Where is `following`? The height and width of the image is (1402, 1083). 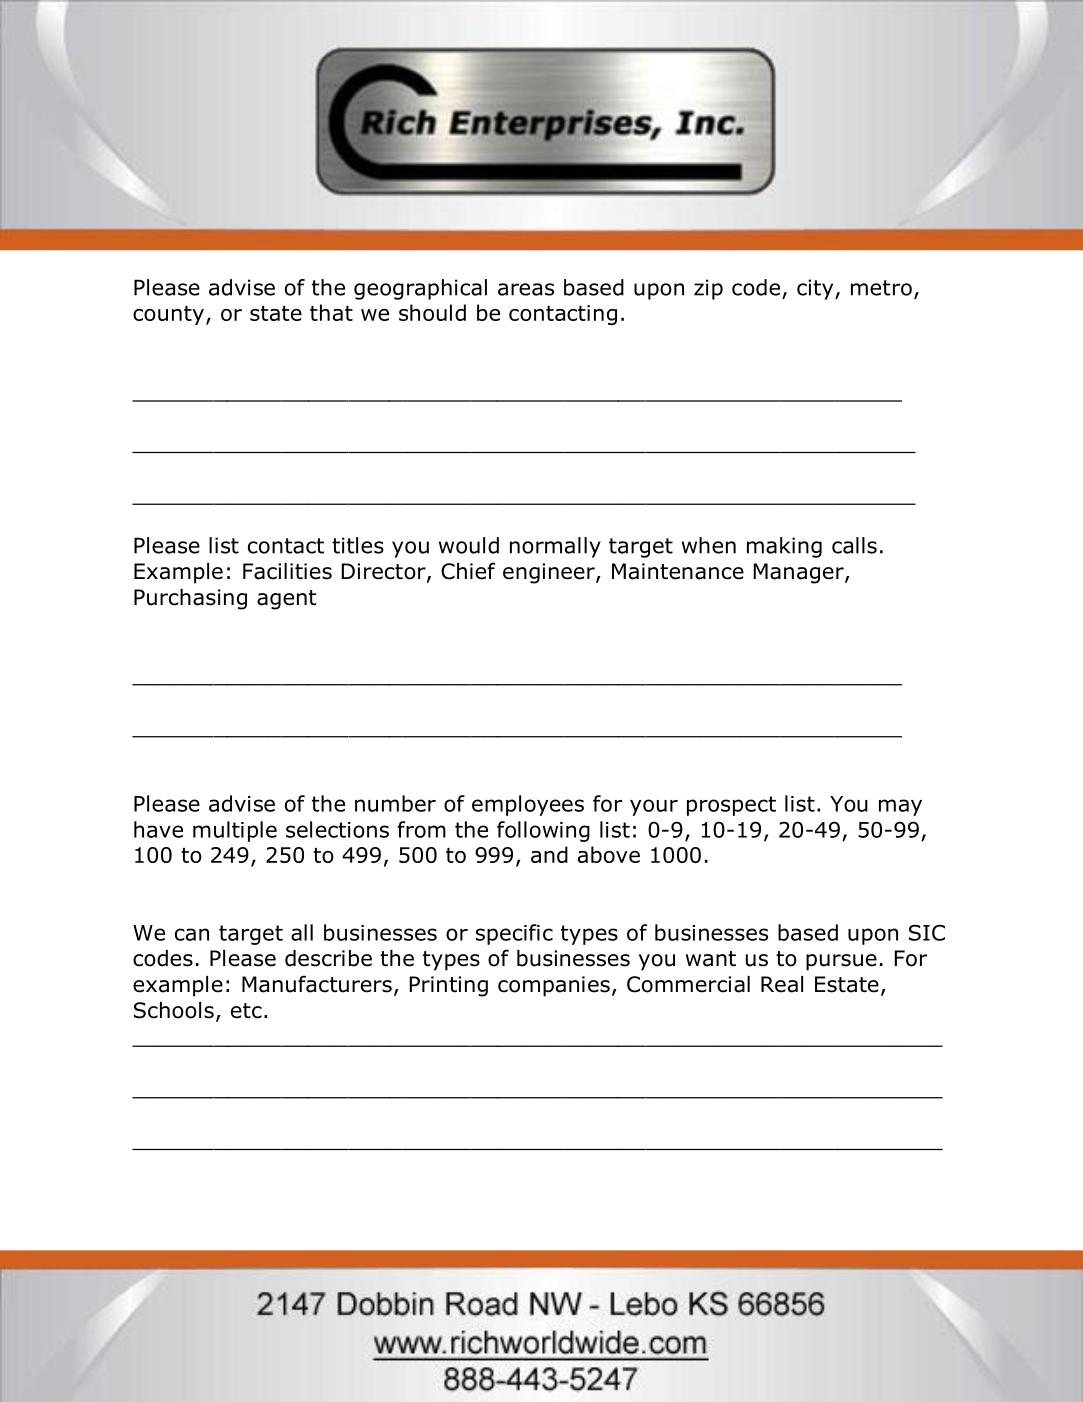 following is located at coordinates (543, 831).
